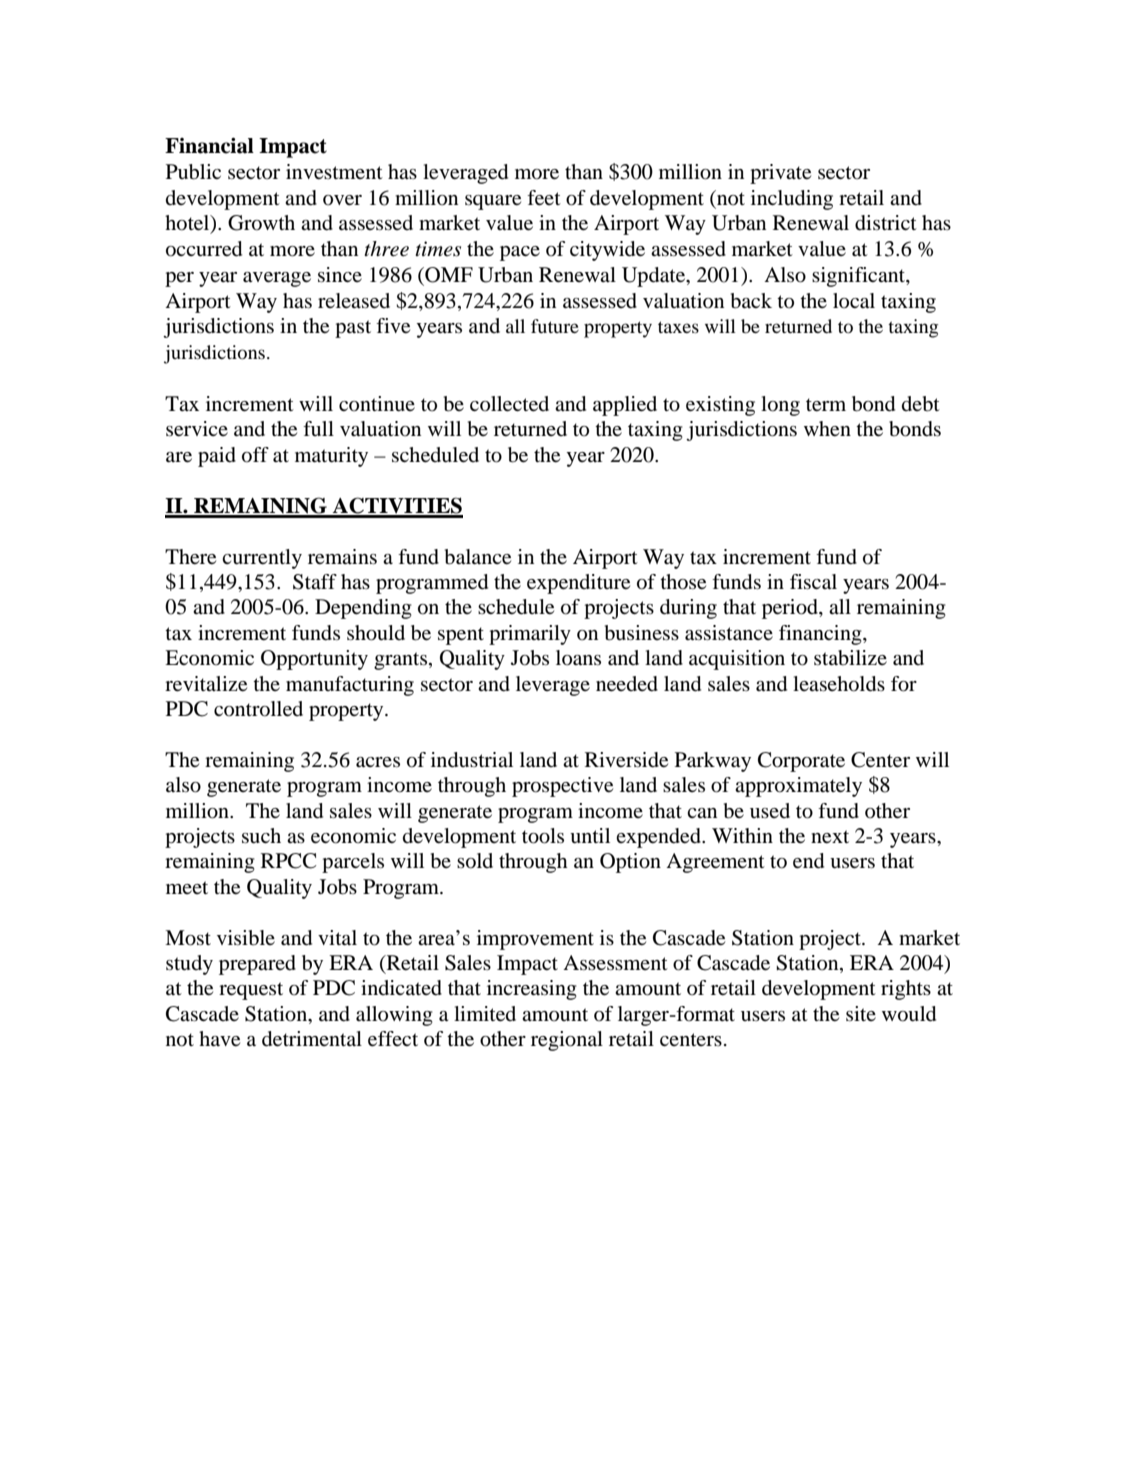 This screenshot has height=1457, width=1126. I want to click on request, so click(251, 991).
